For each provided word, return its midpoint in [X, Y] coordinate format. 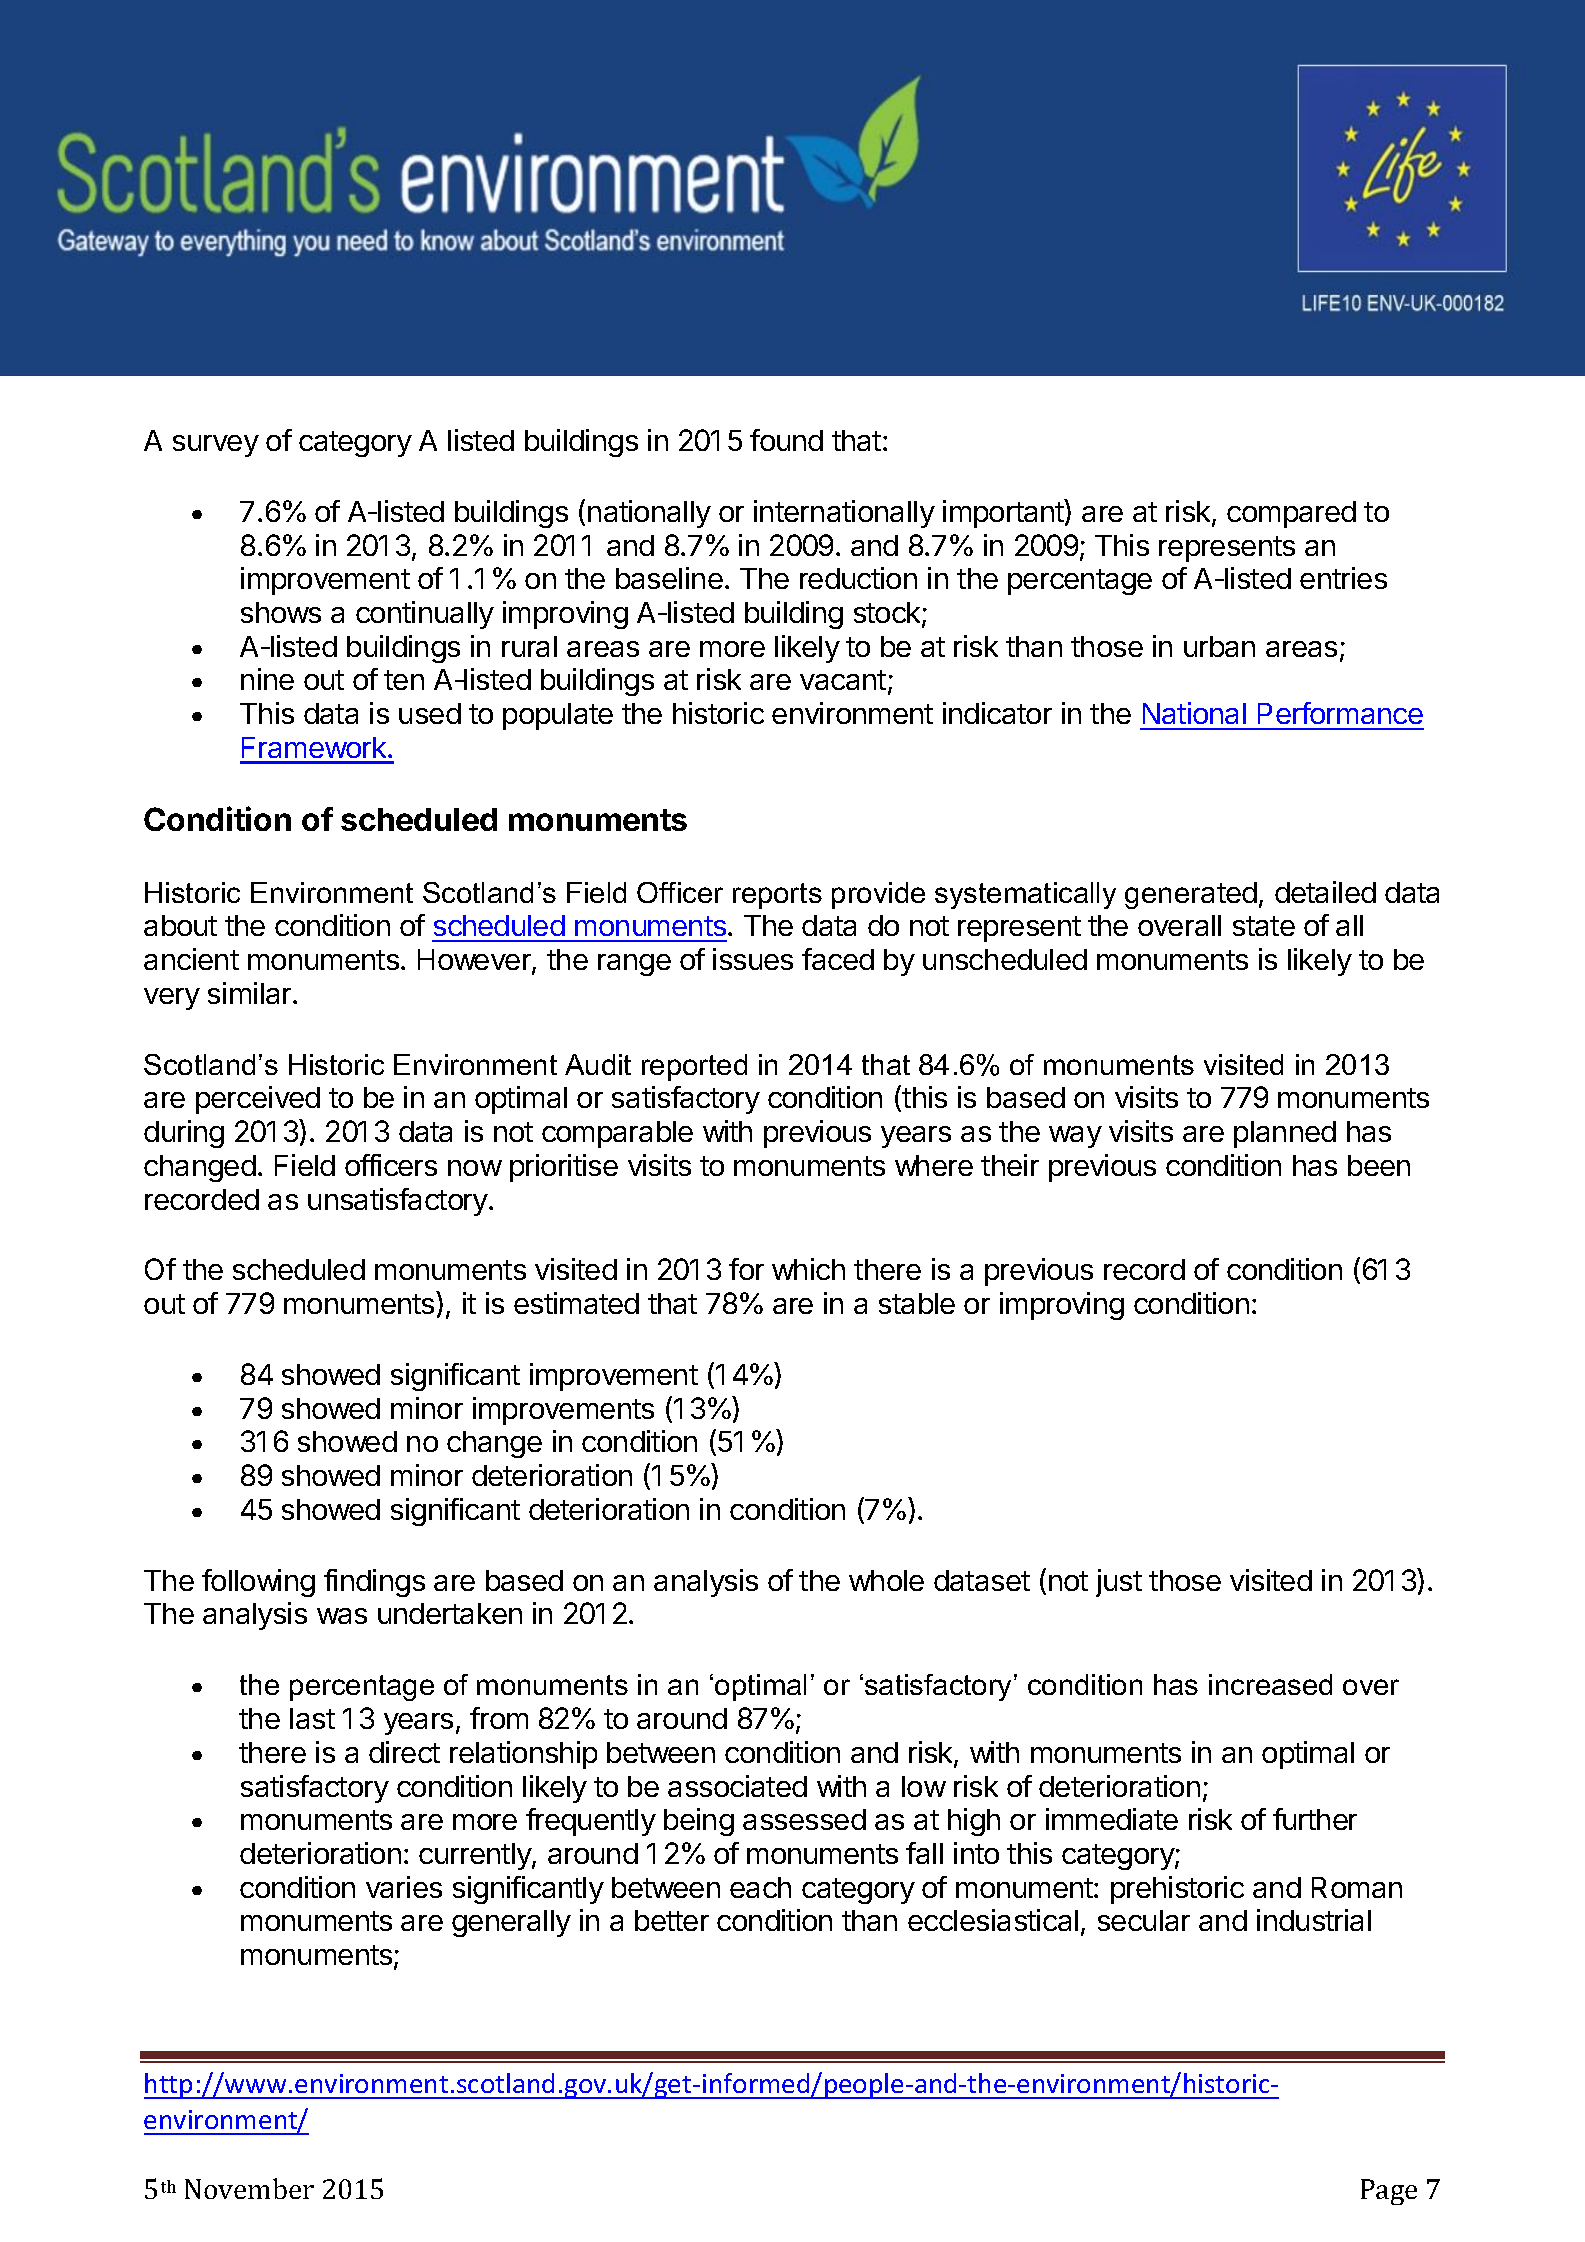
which [808, 1269]
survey [216, 446]
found [786, 440]
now [475, 1168]
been [1379, 1165]
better [672, 1920]
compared [1291, 514]
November [249, 2188]
